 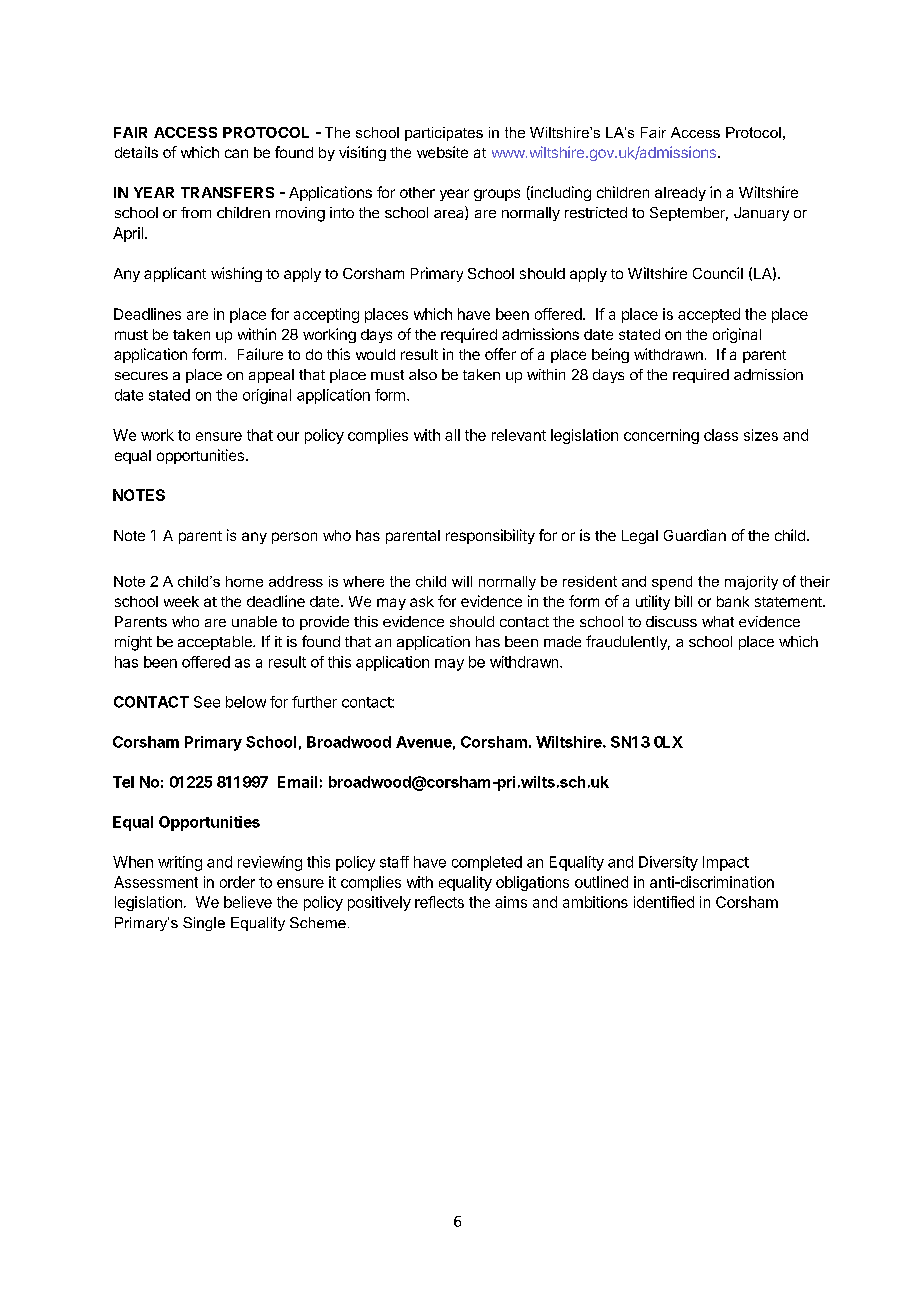 I want to click on responsibility, so click(x=490, y=536).
